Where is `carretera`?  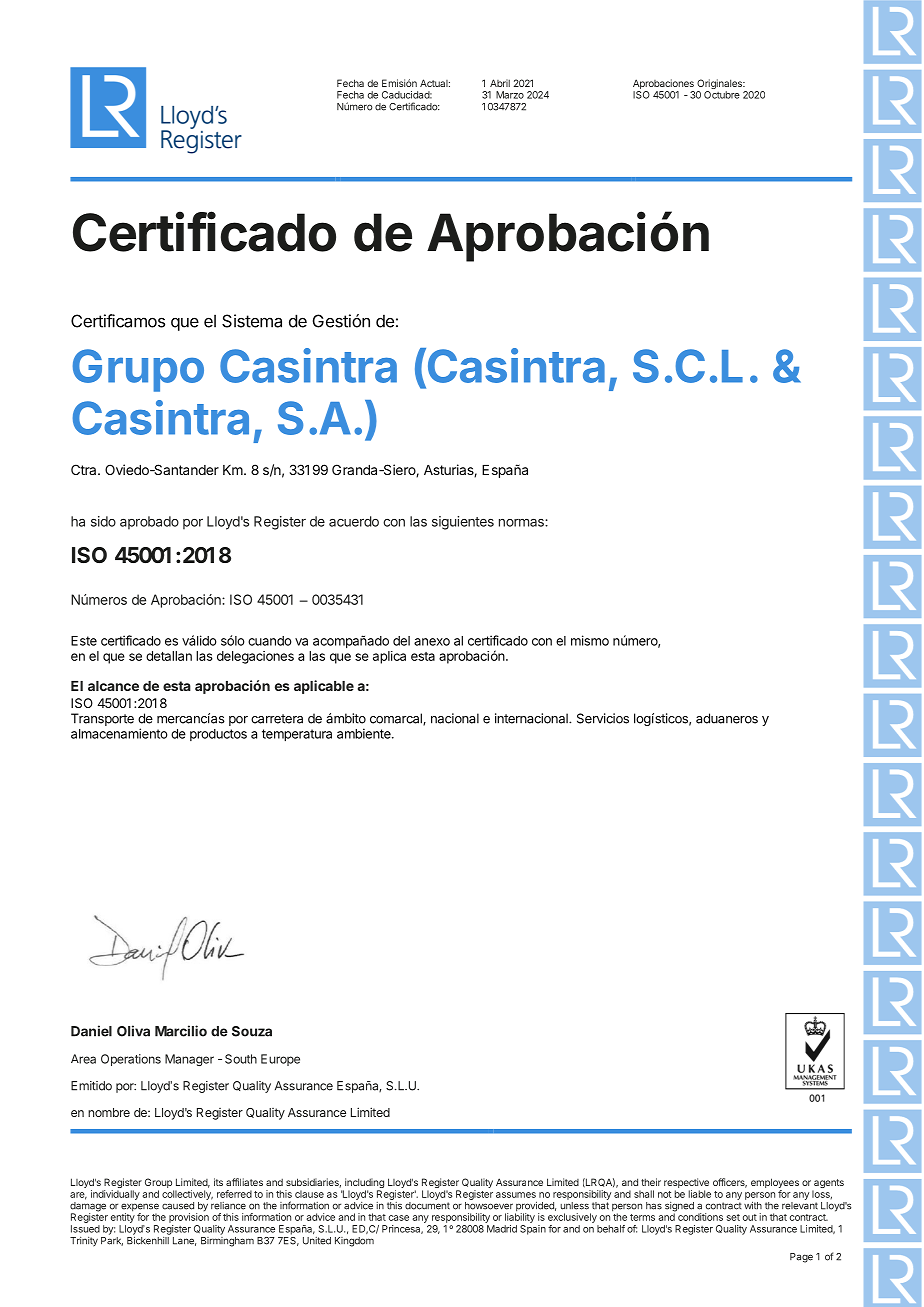
carretera is located at coordinates (277, 719).
